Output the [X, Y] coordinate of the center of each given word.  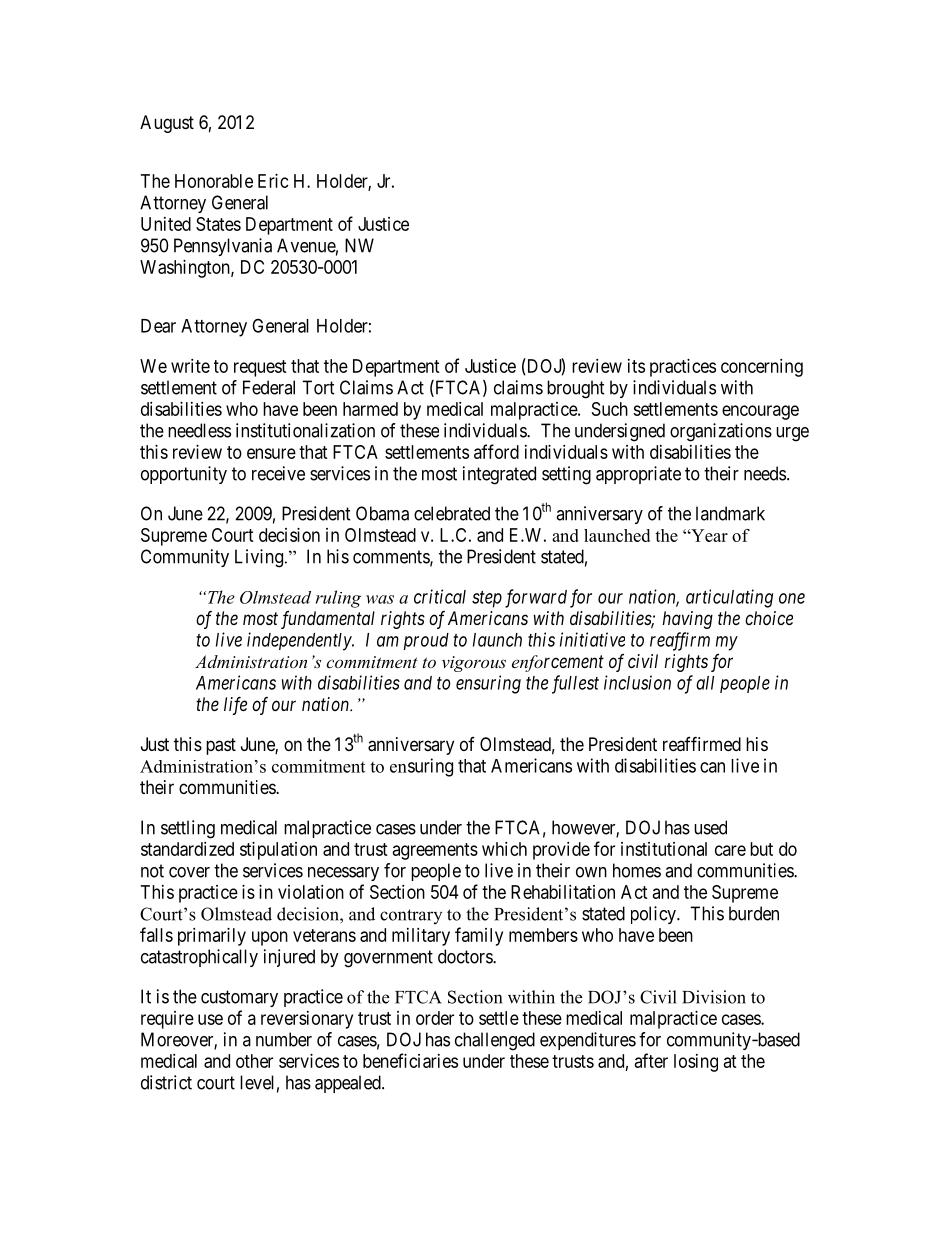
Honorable [214, 181]
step [487, 599]
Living [260, 558]
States [218, 224]
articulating [729, 598]
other [254, 1061]
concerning [762, 368]
